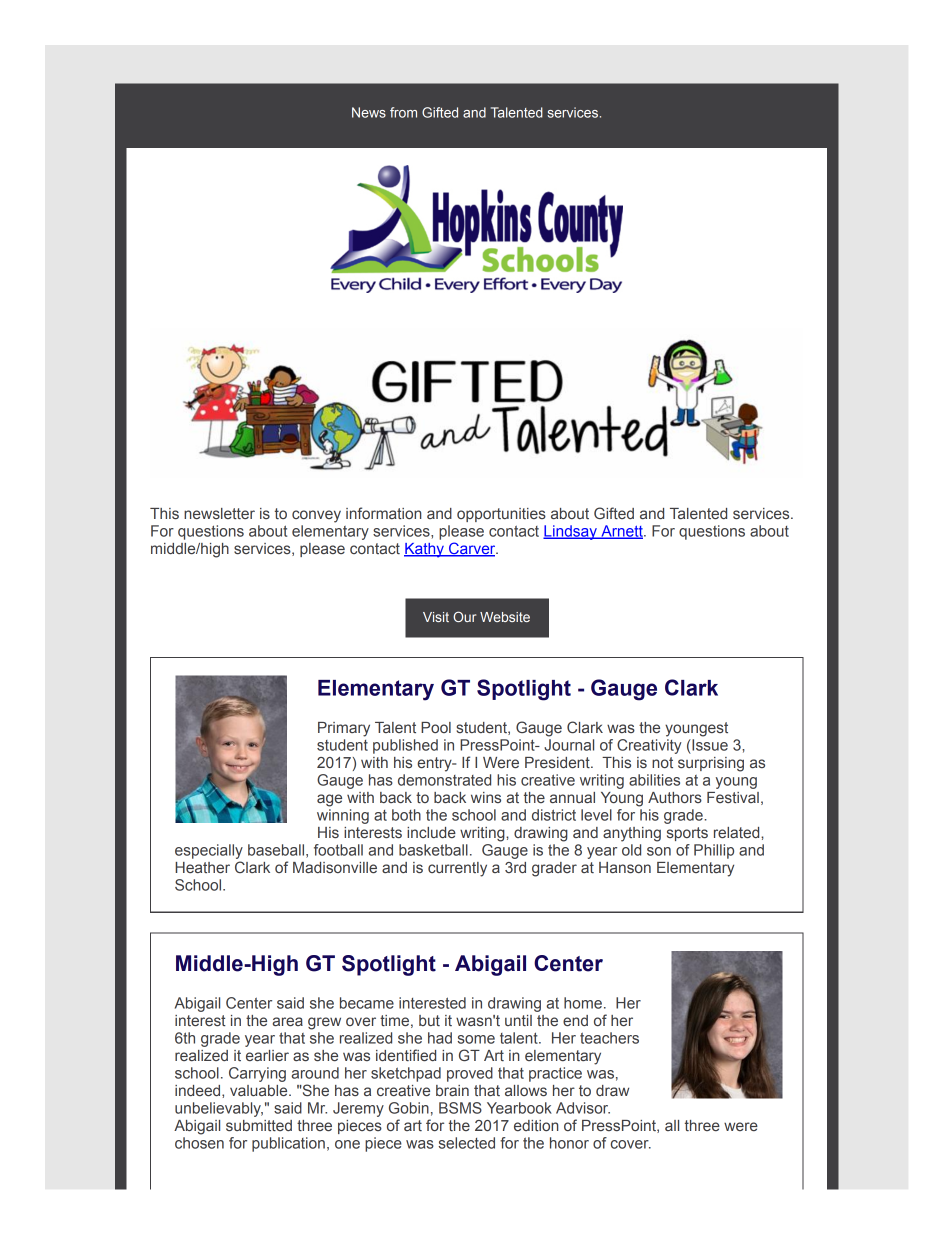 This image has height=1233, width=952. Describe the element at coordinates (259, 1125) in the image. I see `submitted` at that location.
